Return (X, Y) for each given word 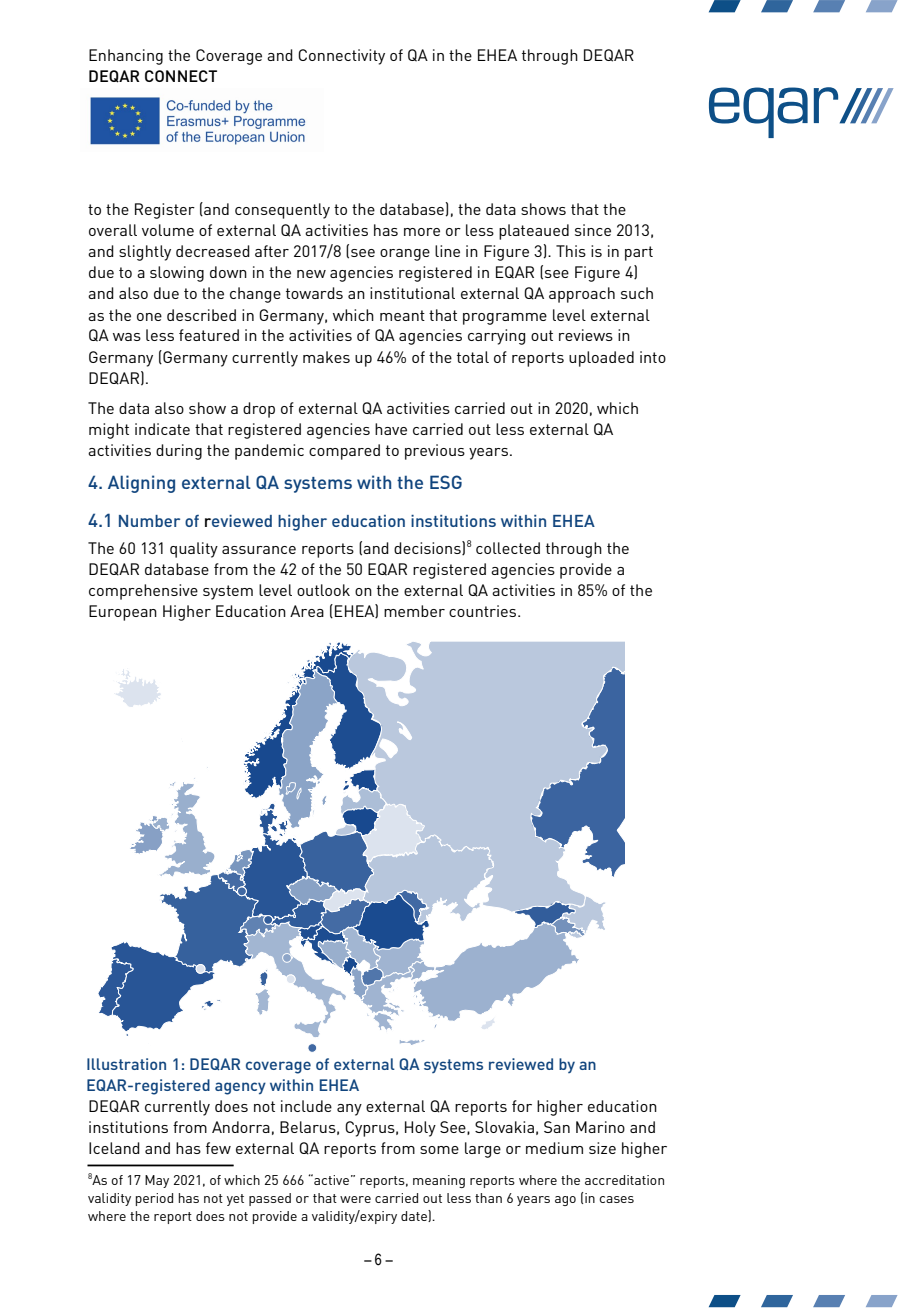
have (391, 429)
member (414, 611)
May (157, 1181)
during (179, 452)
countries (484, 611)
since (593, 230)
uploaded (601, 359)
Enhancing (126, 57)
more (422, 232)
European (123, 613)
